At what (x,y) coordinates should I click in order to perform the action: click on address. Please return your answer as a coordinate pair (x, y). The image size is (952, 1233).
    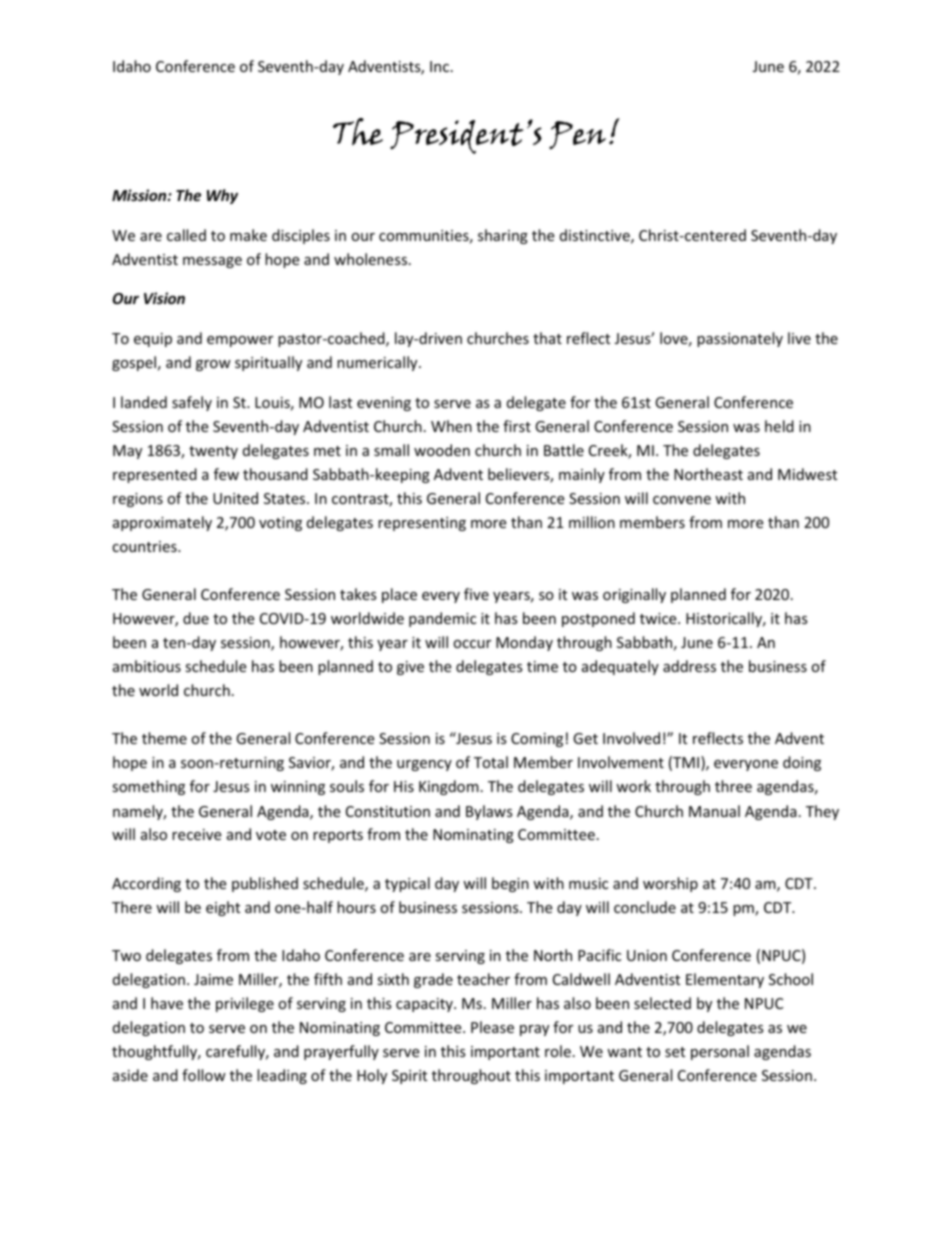
    Looking at the image, I should click on (689, 666).
